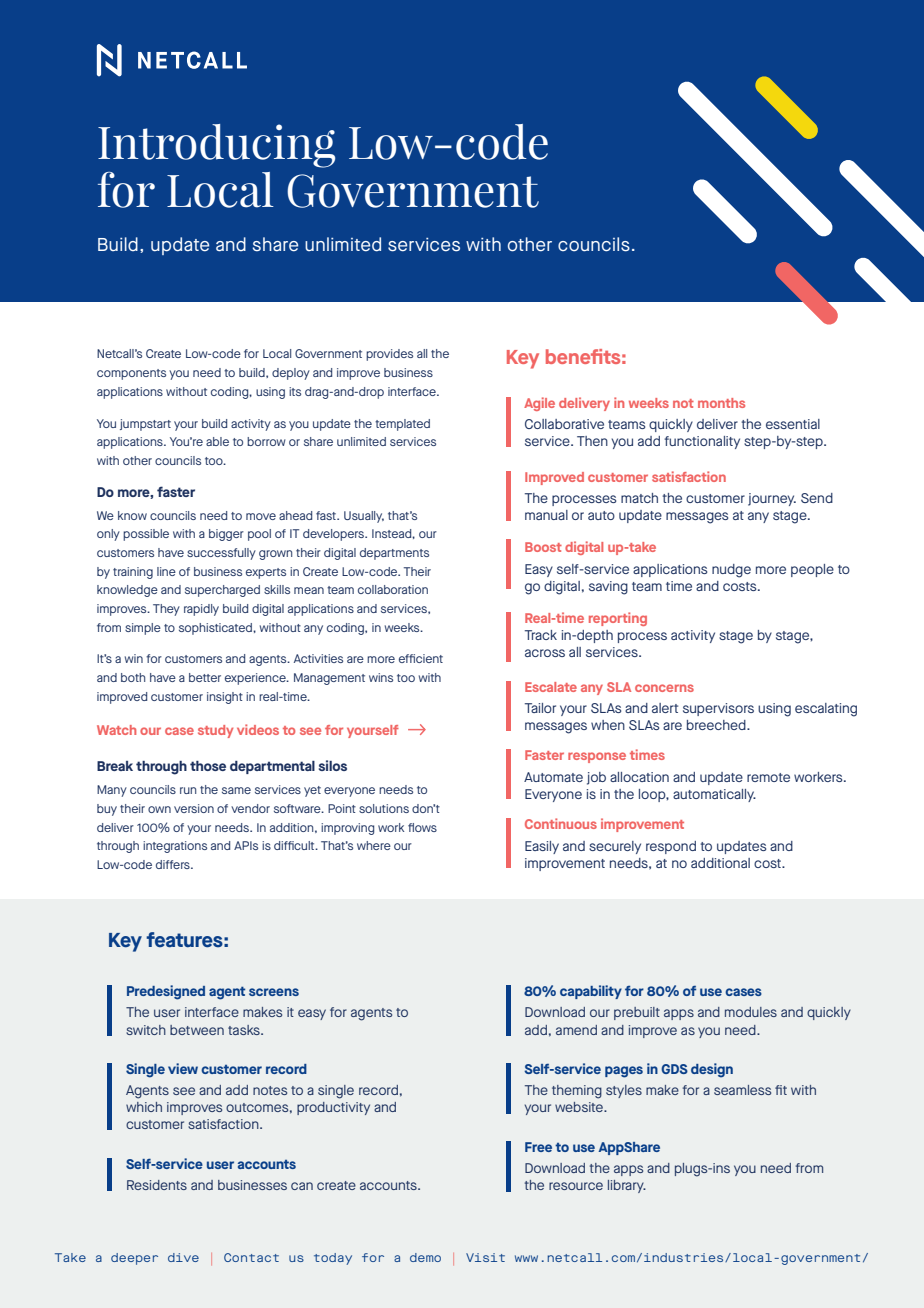 The image size is (924, 1308). Describe the element at coordinates (389, 355) in the document. I see `provides` at that location.
